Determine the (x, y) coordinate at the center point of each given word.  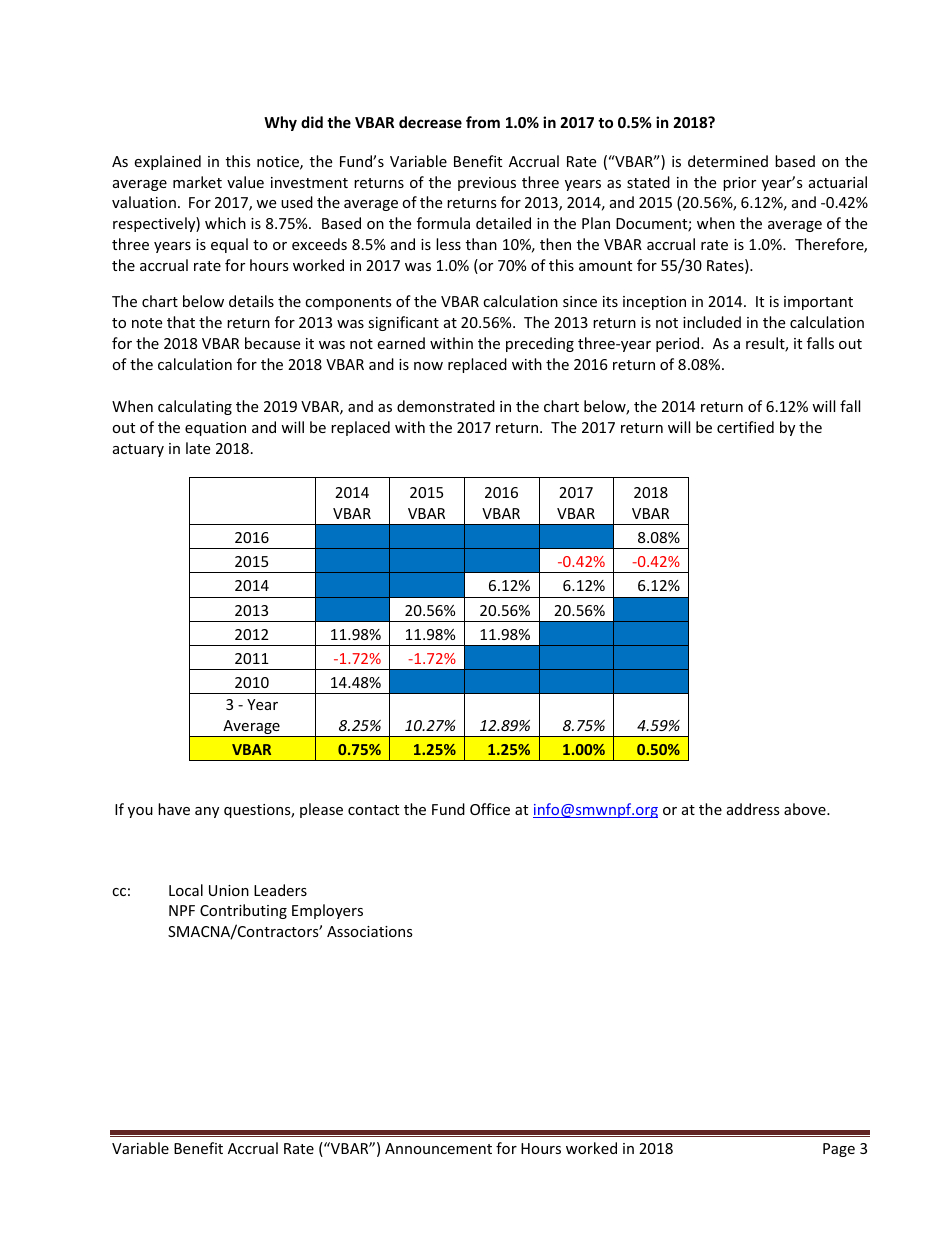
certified (745, 427)
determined (728, 161)
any (207, 812)
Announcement (438, 1148)
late (198, 448)
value (245, 182)
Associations (370, 931)
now (428, 366)
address (753, 809)
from (483, 122)
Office (490, 809)
